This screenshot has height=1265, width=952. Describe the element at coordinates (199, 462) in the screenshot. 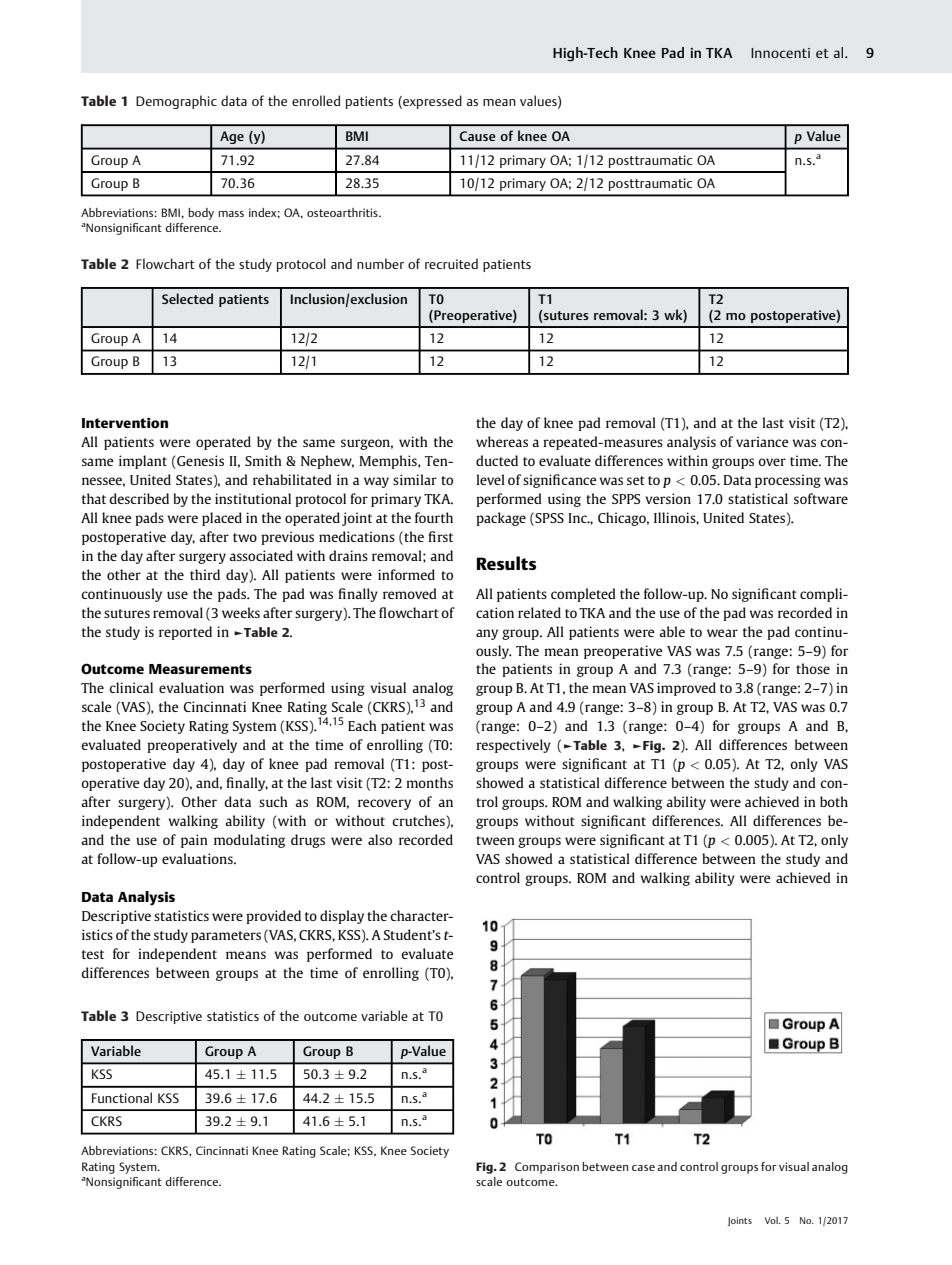

I see `Genesis` at that location.
